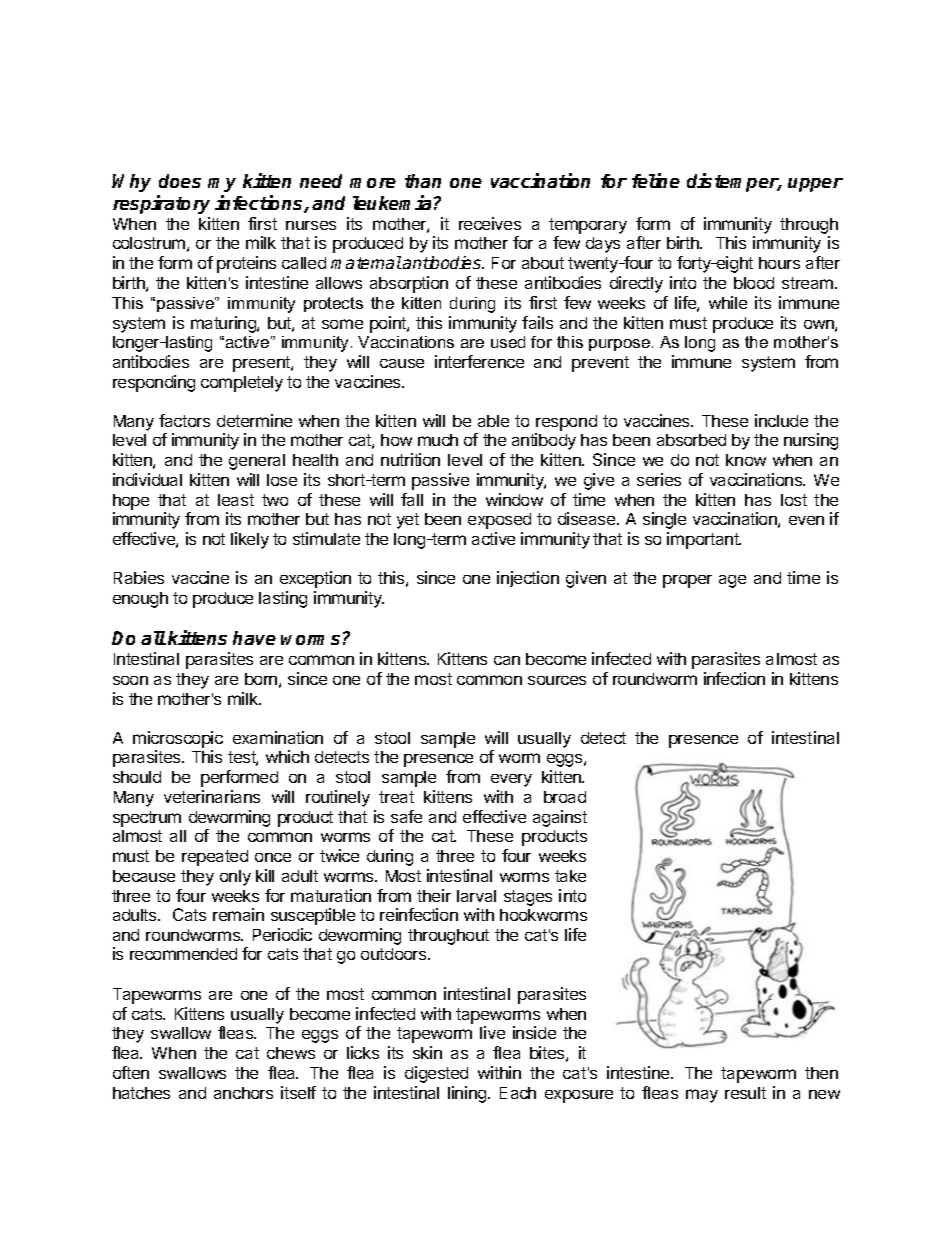 Image resolution: width=952 pixels, height=1233 pixels. I want to click on hatches, so click(141, 1093).
